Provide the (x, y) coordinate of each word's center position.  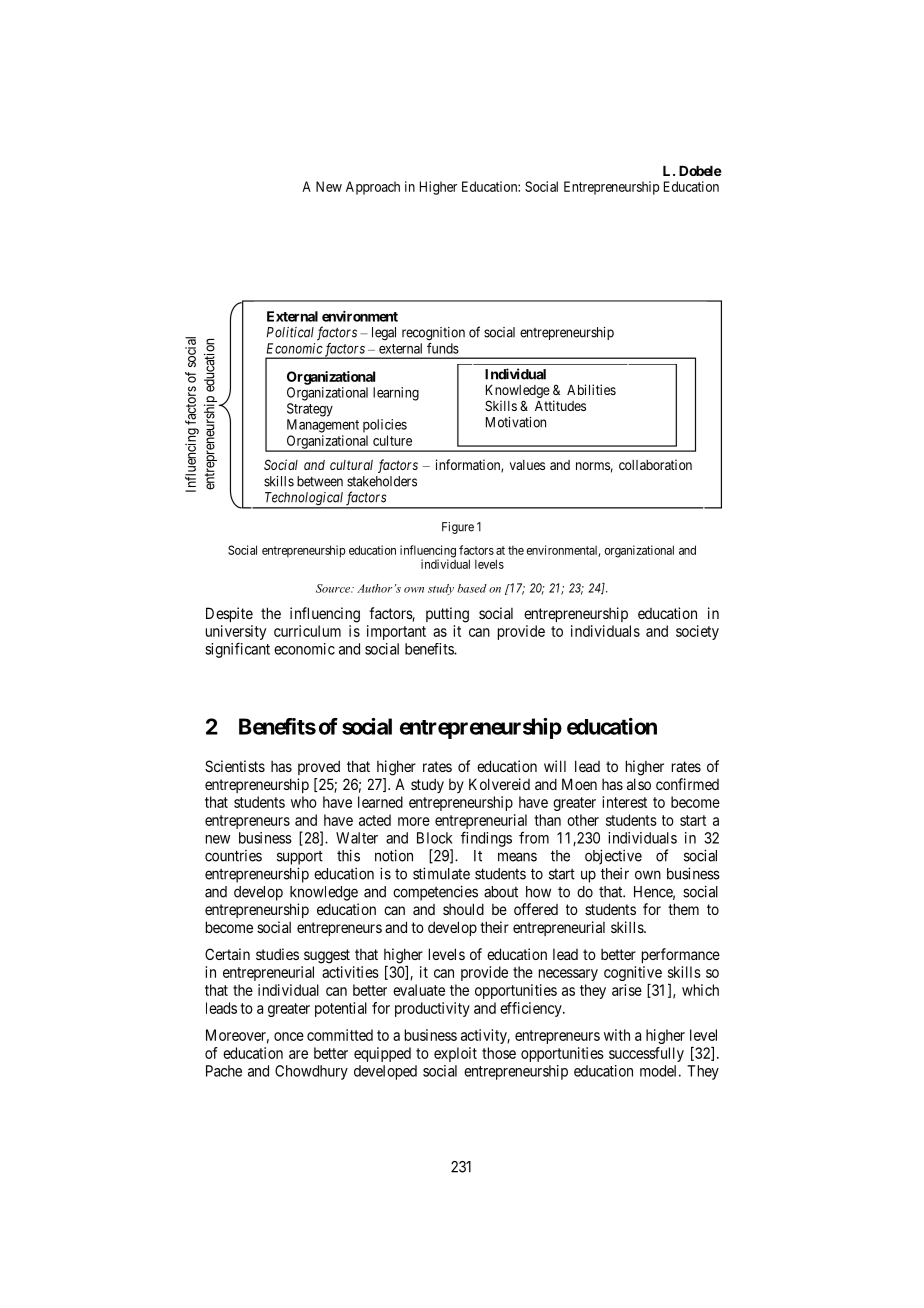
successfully (646, 1054)
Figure (458, 528)
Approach (373, 188)
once (289, 1036)
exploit (455, 1054)
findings (486, 839)
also (639, 784)
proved (319, 767)
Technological (303, 500)
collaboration (655, 464)
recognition (433, 334)
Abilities (591, 389)
